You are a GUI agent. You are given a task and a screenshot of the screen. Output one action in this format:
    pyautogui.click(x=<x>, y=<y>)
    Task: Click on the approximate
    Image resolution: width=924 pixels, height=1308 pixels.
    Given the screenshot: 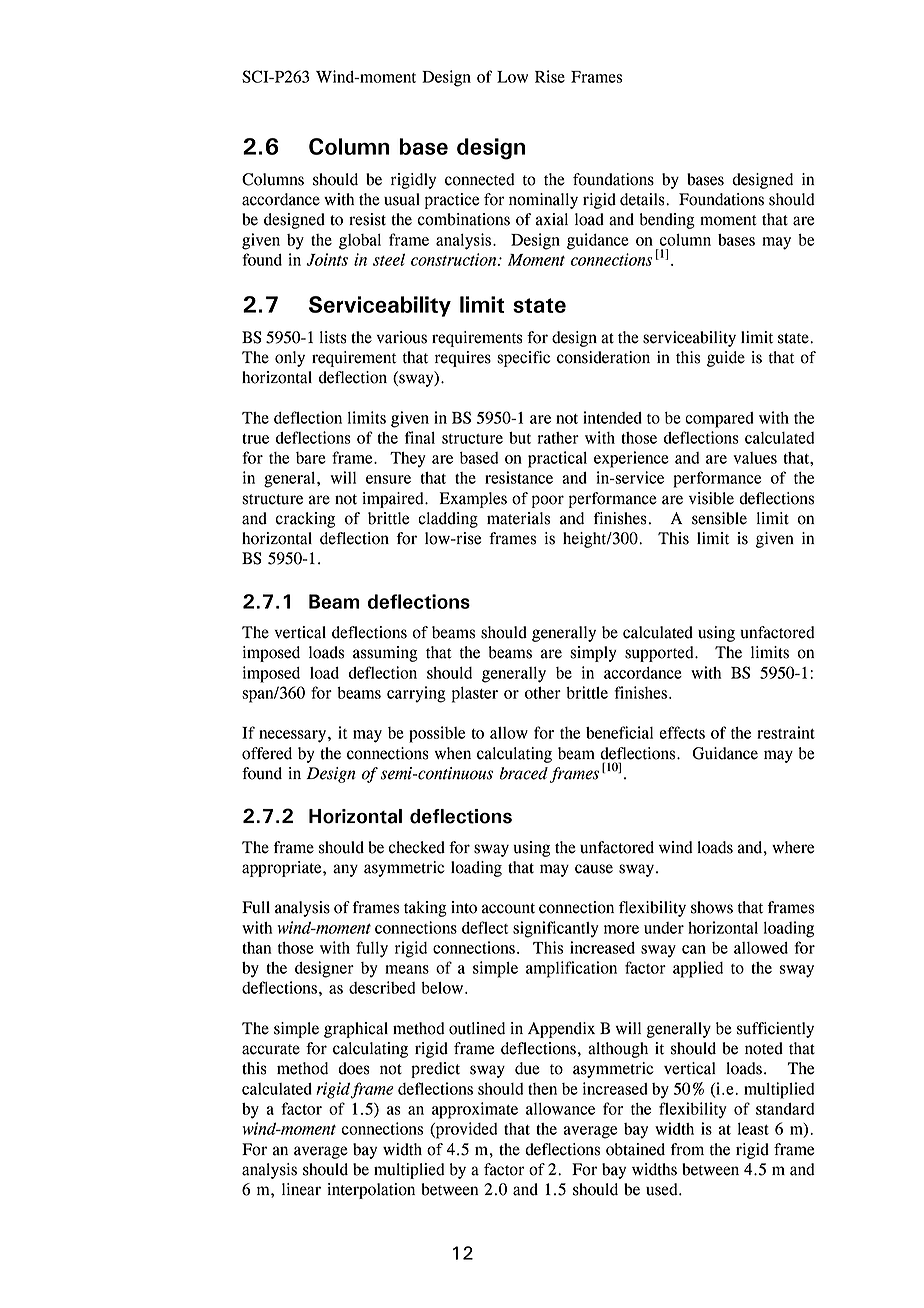 What is the action you would take?
    pyautogui.click(x=475, y=1110)
